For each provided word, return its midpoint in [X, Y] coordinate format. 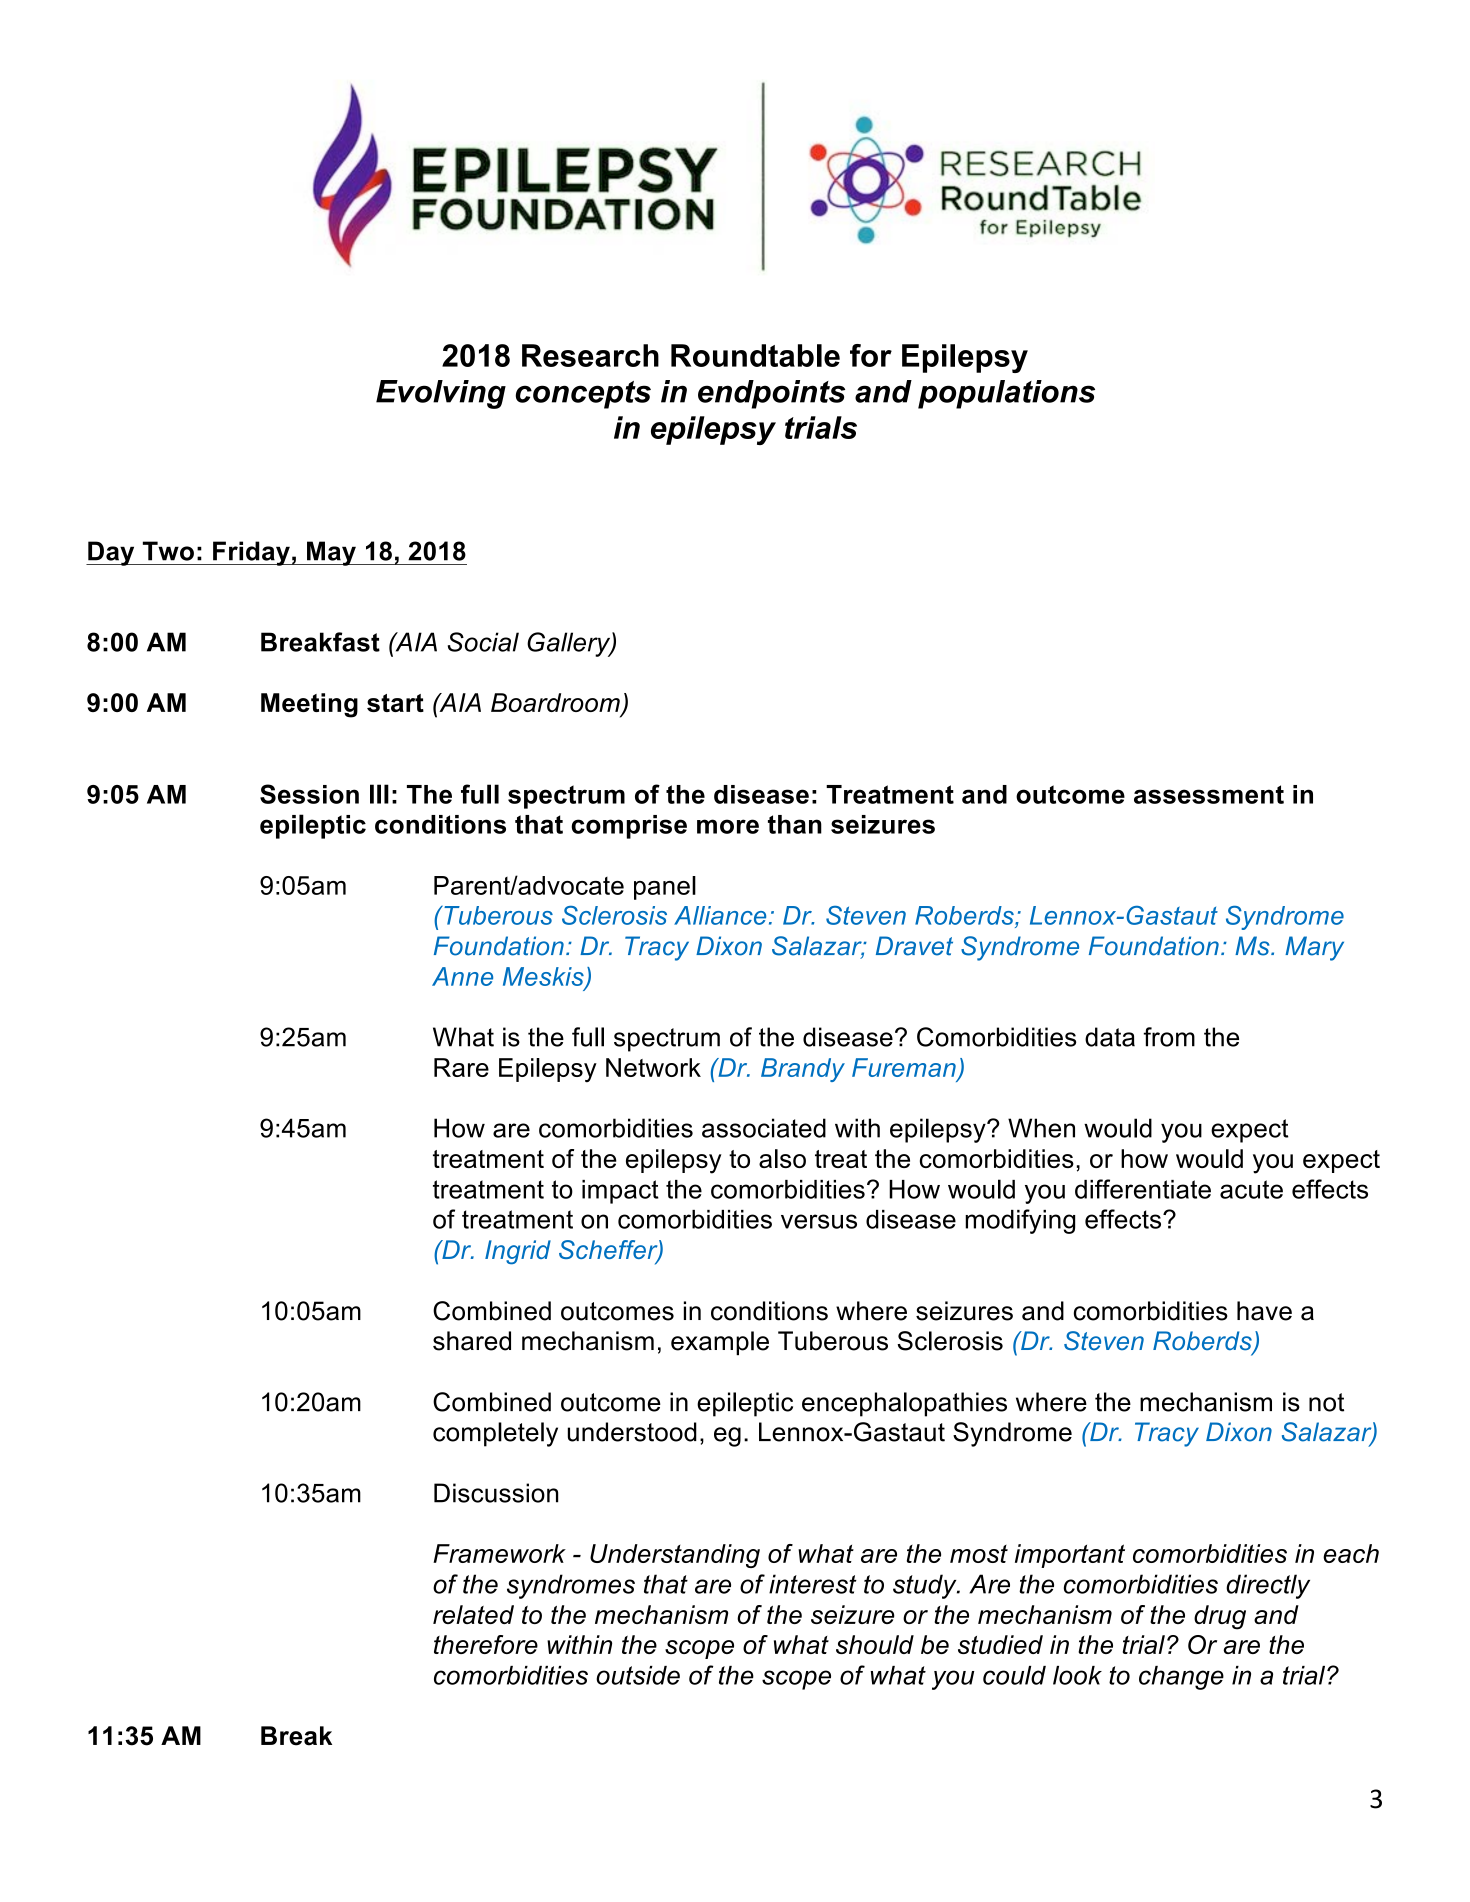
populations [1006, 394]
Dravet [914, 946]
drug [1220, 1617]
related [473, 1614]
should [875, 1644]
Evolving [441, 394]
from [1169, 1037]
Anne [462, 976]
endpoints [771, 394]
